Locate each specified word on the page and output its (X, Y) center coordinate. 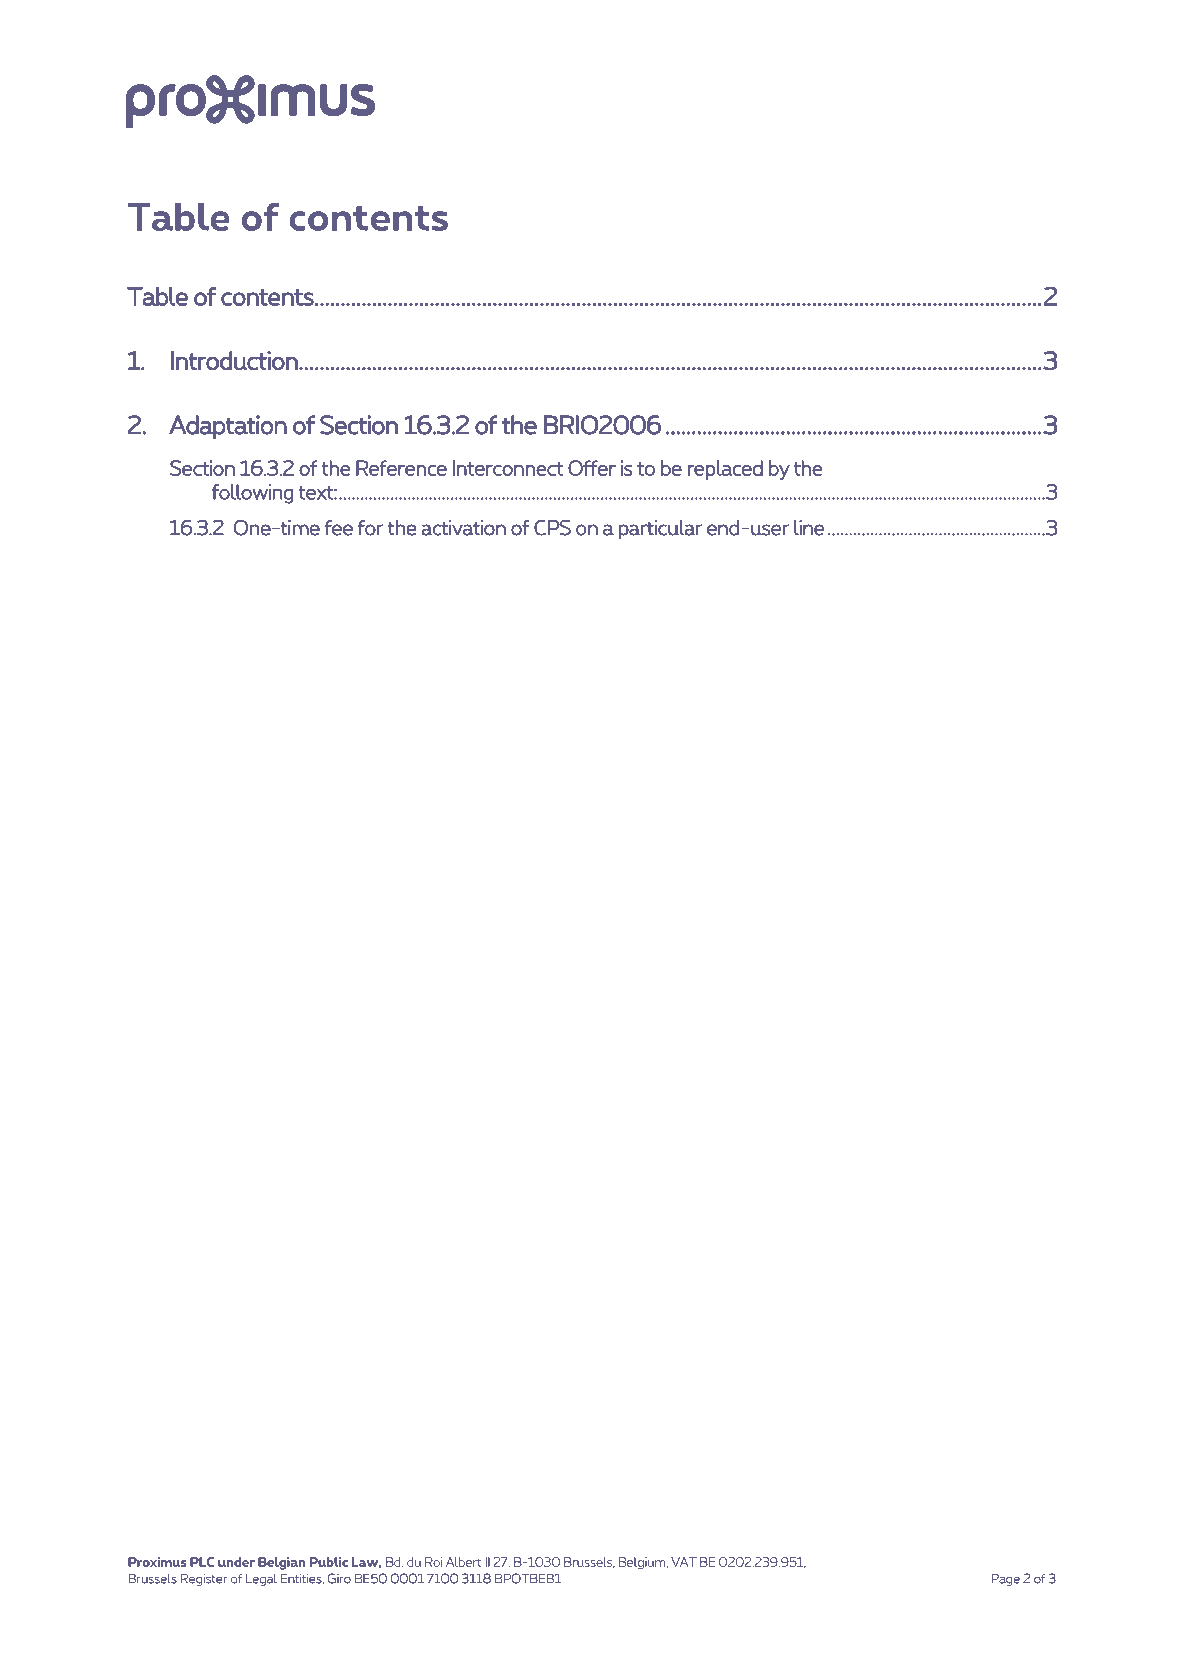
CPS (552, 528)
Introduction (235, 360)
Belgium (643, 1563)
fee (338, 528)
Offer (592, 468)
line (809, 528)
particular (660, 530)
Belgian (282, 1563)
